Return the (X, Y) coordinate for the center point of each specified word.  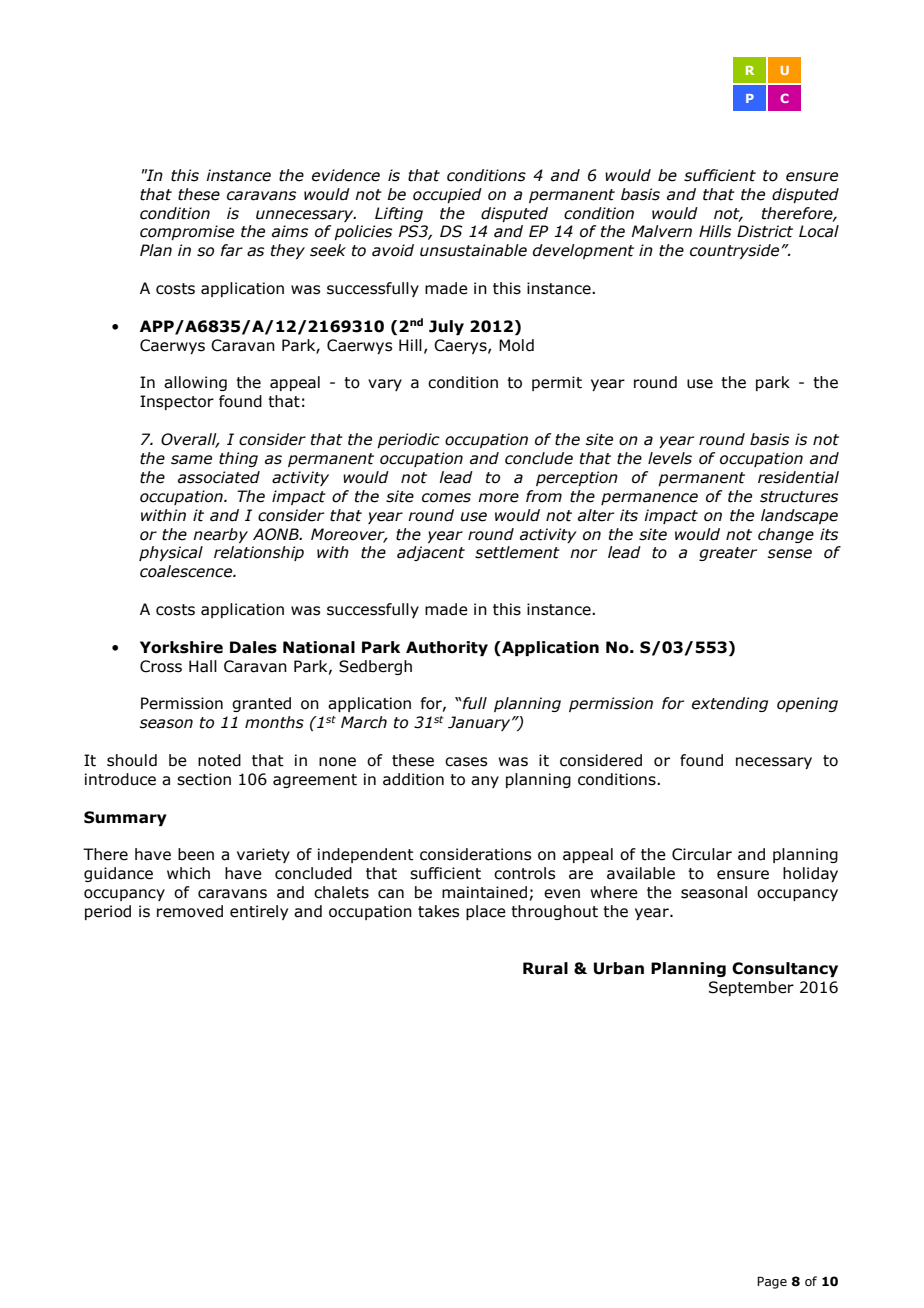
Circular (702, 854)
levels (670, 458)
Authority (447, 648)
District (765, 231)
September (751, 988)
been (196, 854)
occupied (447, 195)
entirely (259, 912)
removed (190, 911)
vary (385, 385)
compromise (187, 232)
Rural (545, 968)
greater (728, 554)
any (485, 782)
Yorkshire (181, 647)
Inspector (177, 402)
